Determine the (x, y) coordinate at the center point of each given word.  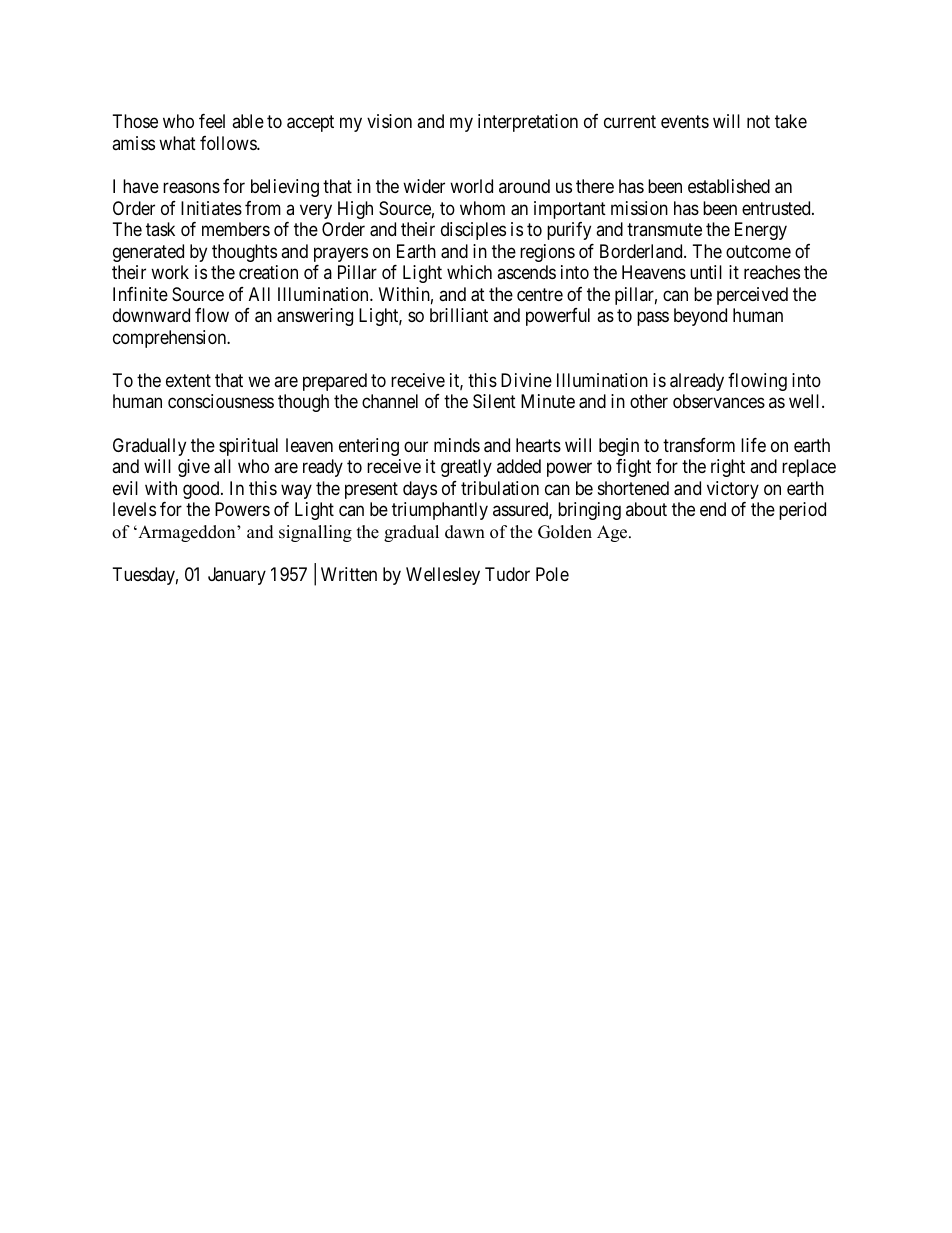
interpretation (528, 123)
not (758, 122)
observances (719, 401)
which (469, 272)
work (170, 272)
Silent (494, 401)
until (706, 272)
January (237, 576)
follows (229, 143)
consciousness (221, 401)
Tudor (507, 574)
